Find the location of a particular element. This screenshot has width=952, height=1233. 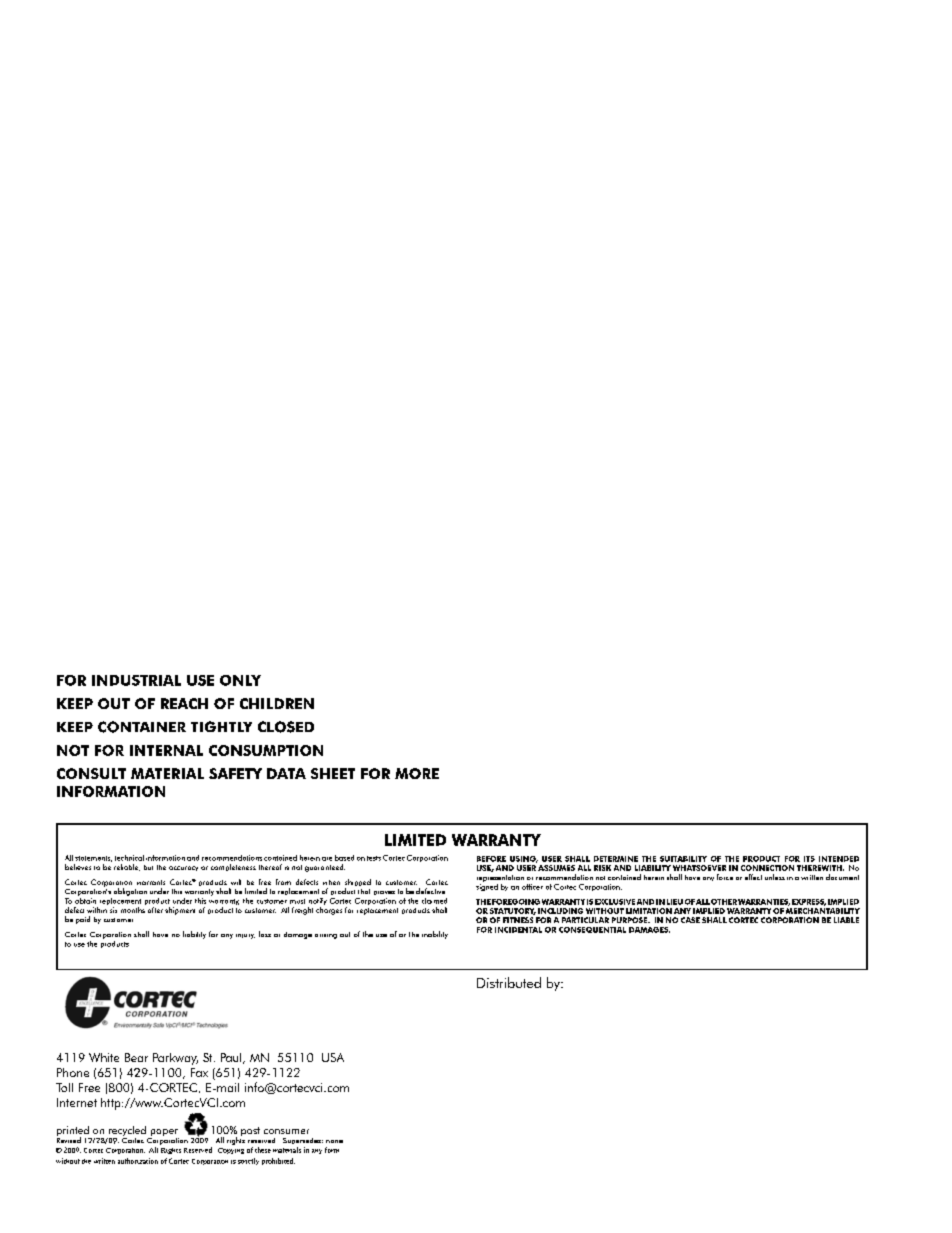

MORE is located at coordinates (417, 773).
